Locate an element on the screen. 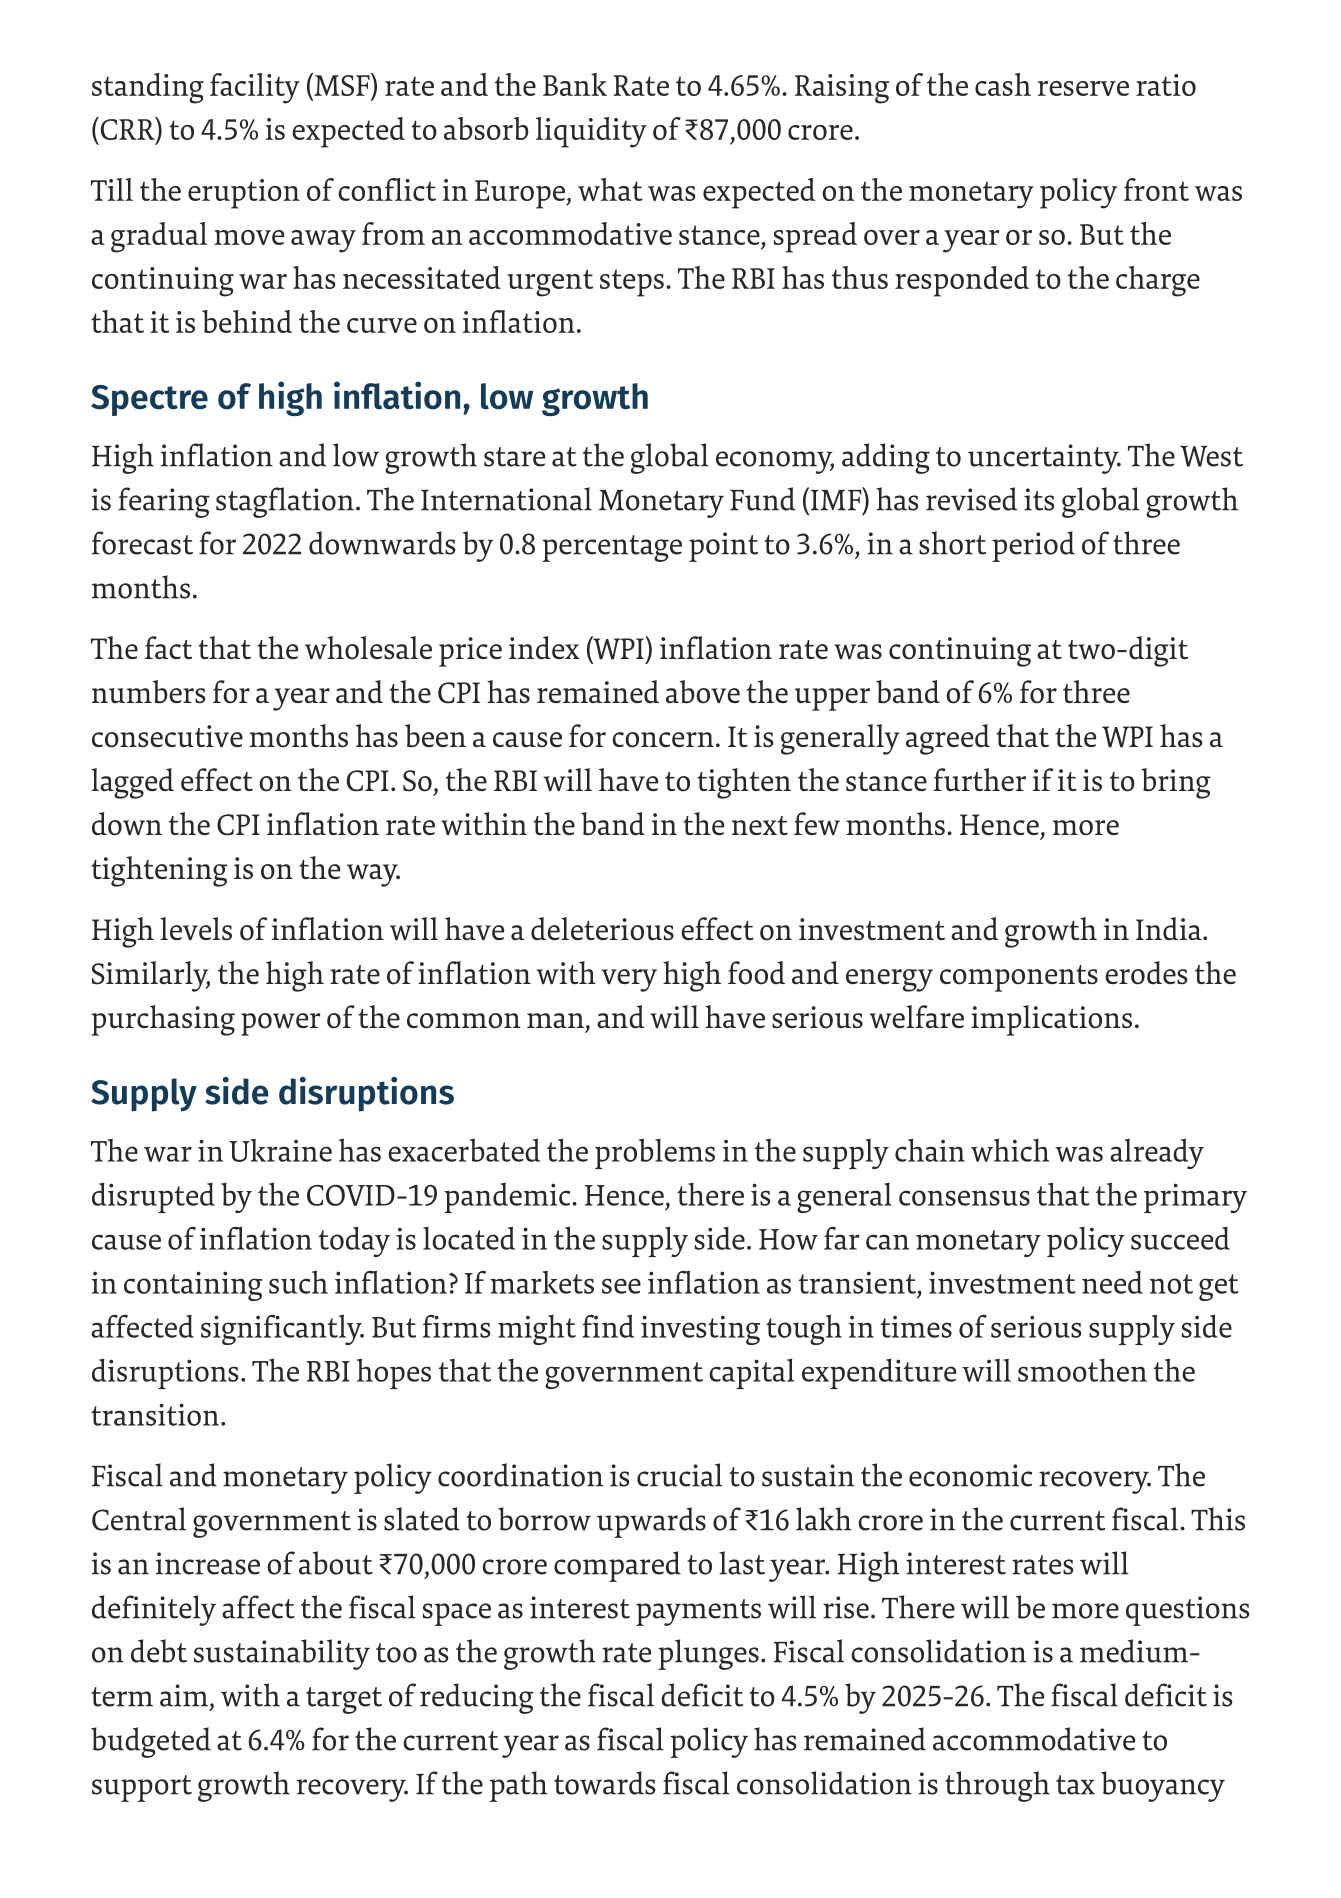 This screenshot has width=1341, height=1898. facility is located at coordinates (255, 88).
